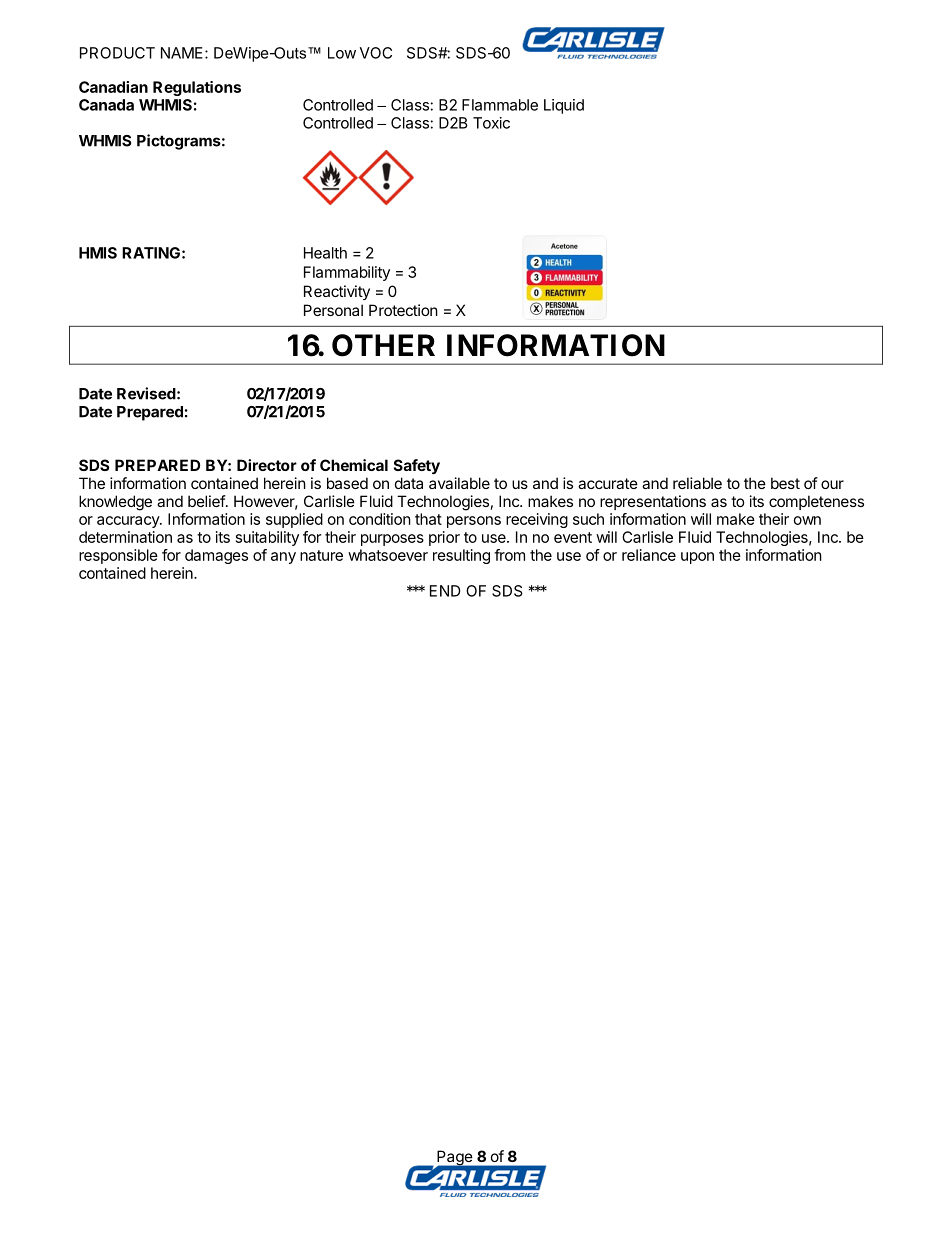 This page has width=952, height=1233. I want to click on damages, so click(216, 556).
